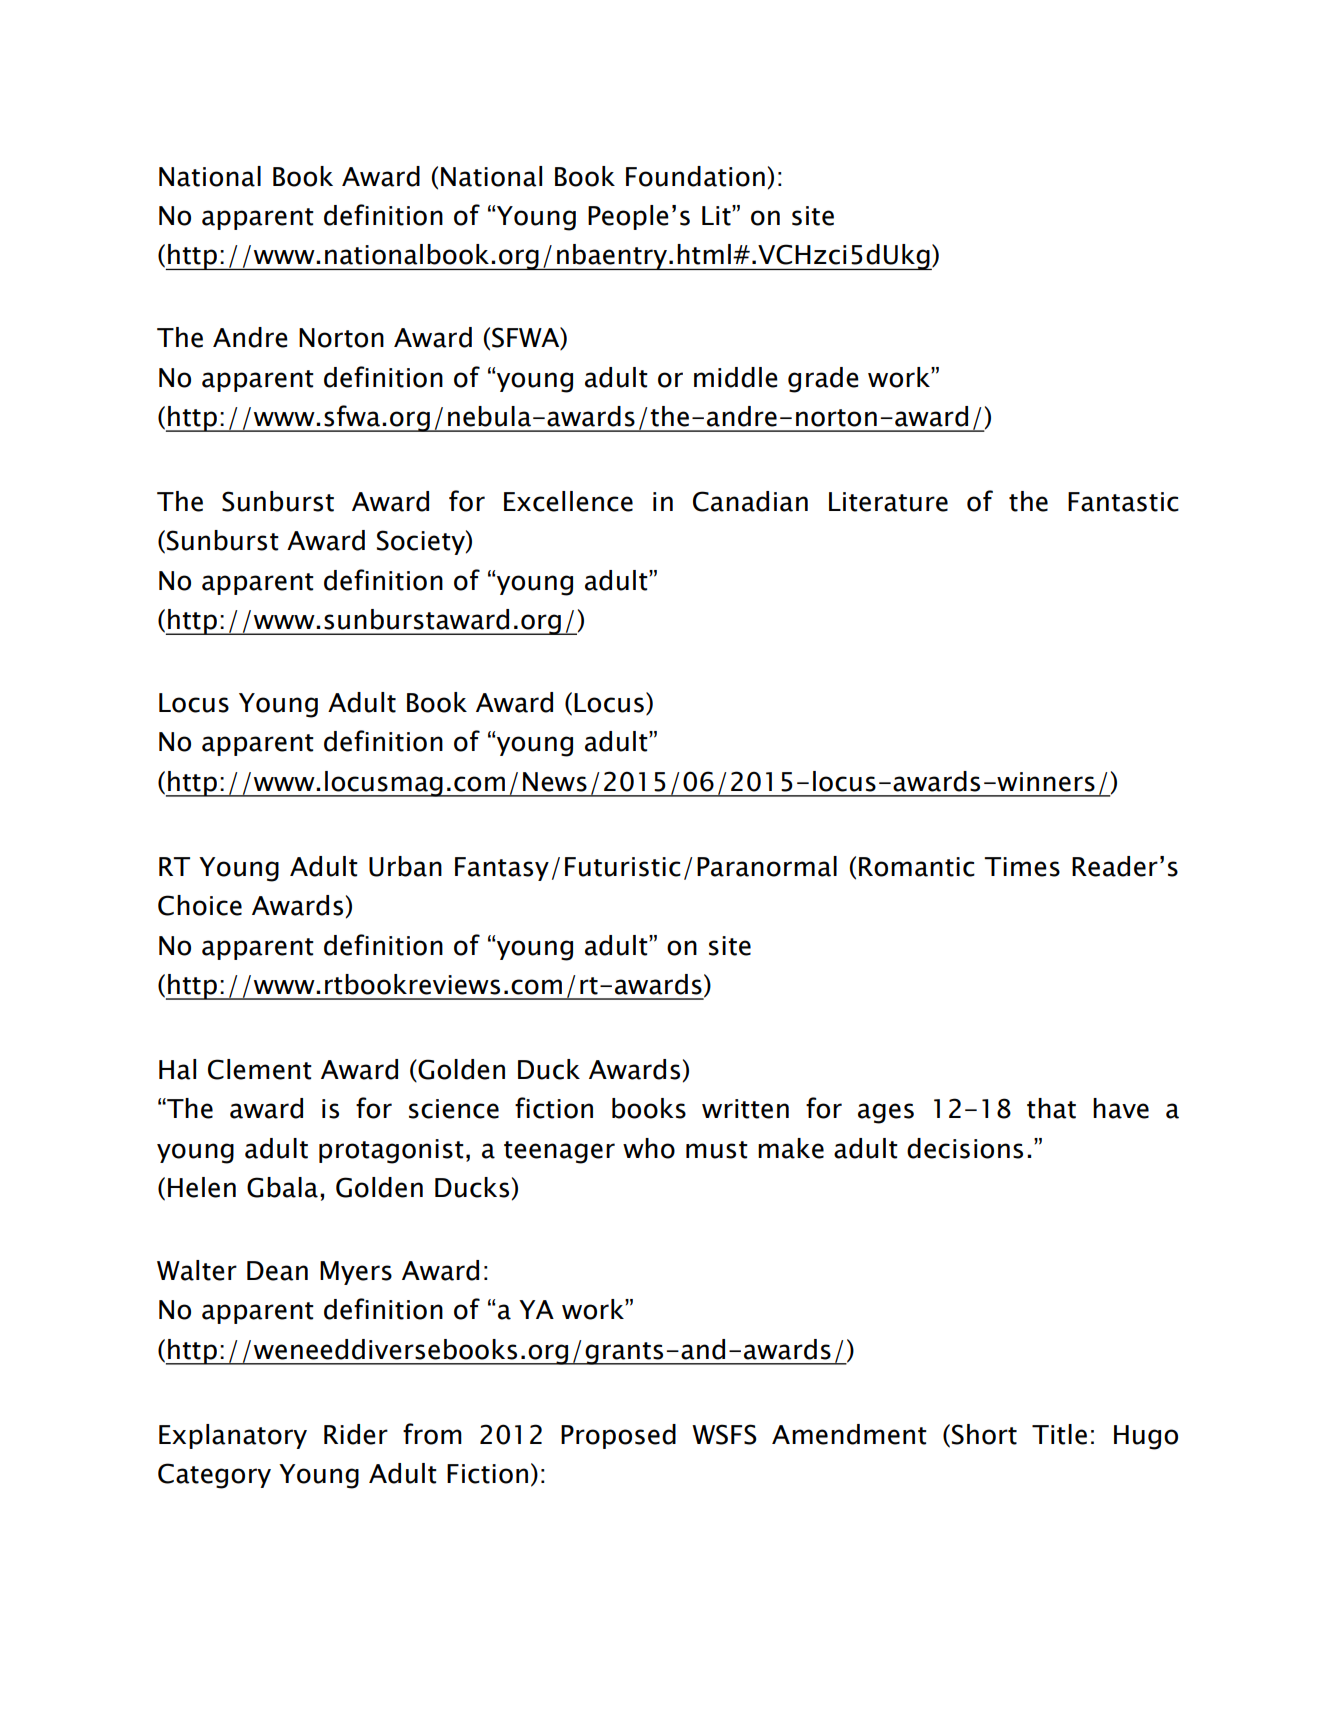  Describe the element at coordinates (823, 380) in the document. I see `grade` at that location.
